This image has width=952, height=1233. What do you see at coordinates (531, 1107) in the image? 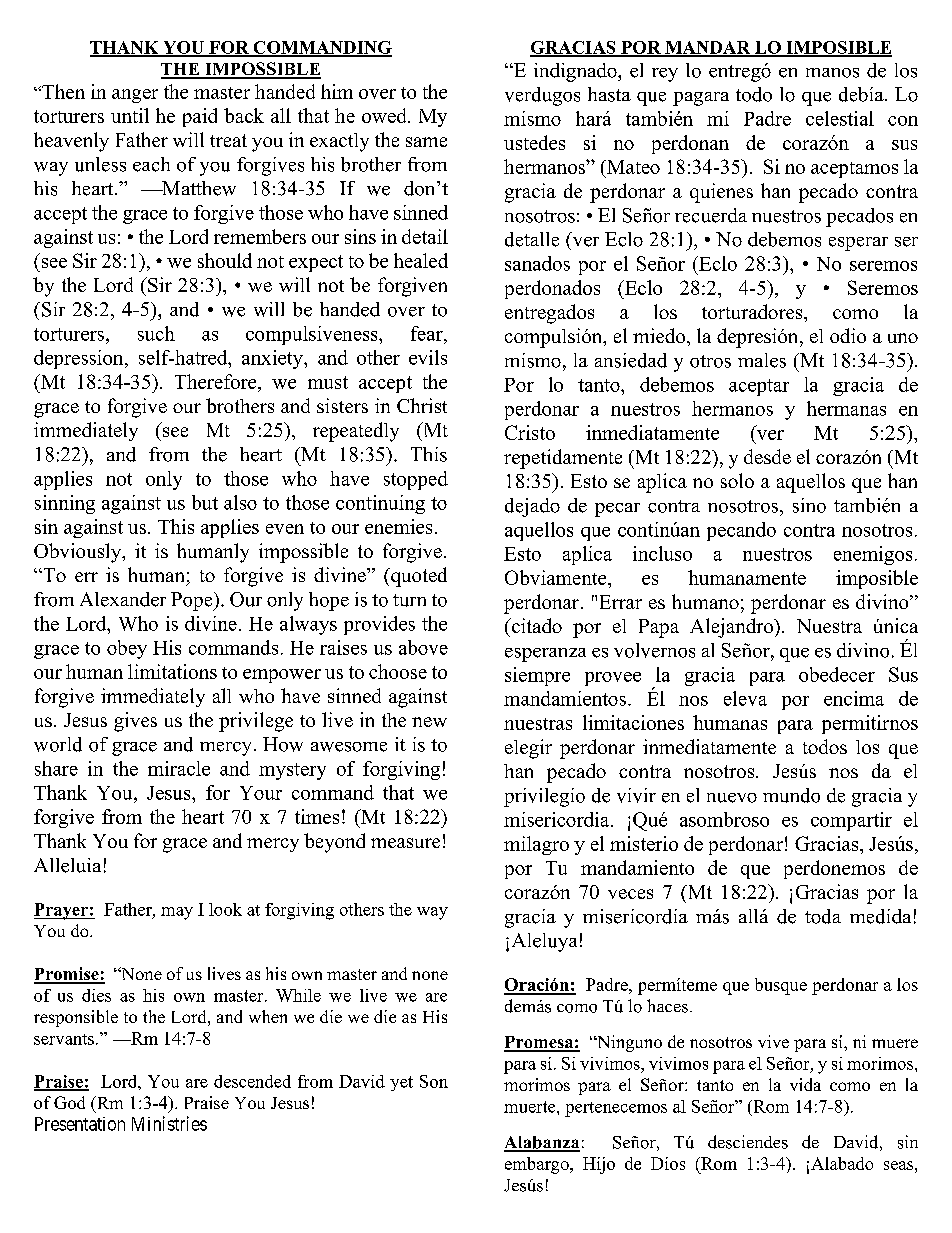
I see `muerte` at bounding box center [531, 1107].
